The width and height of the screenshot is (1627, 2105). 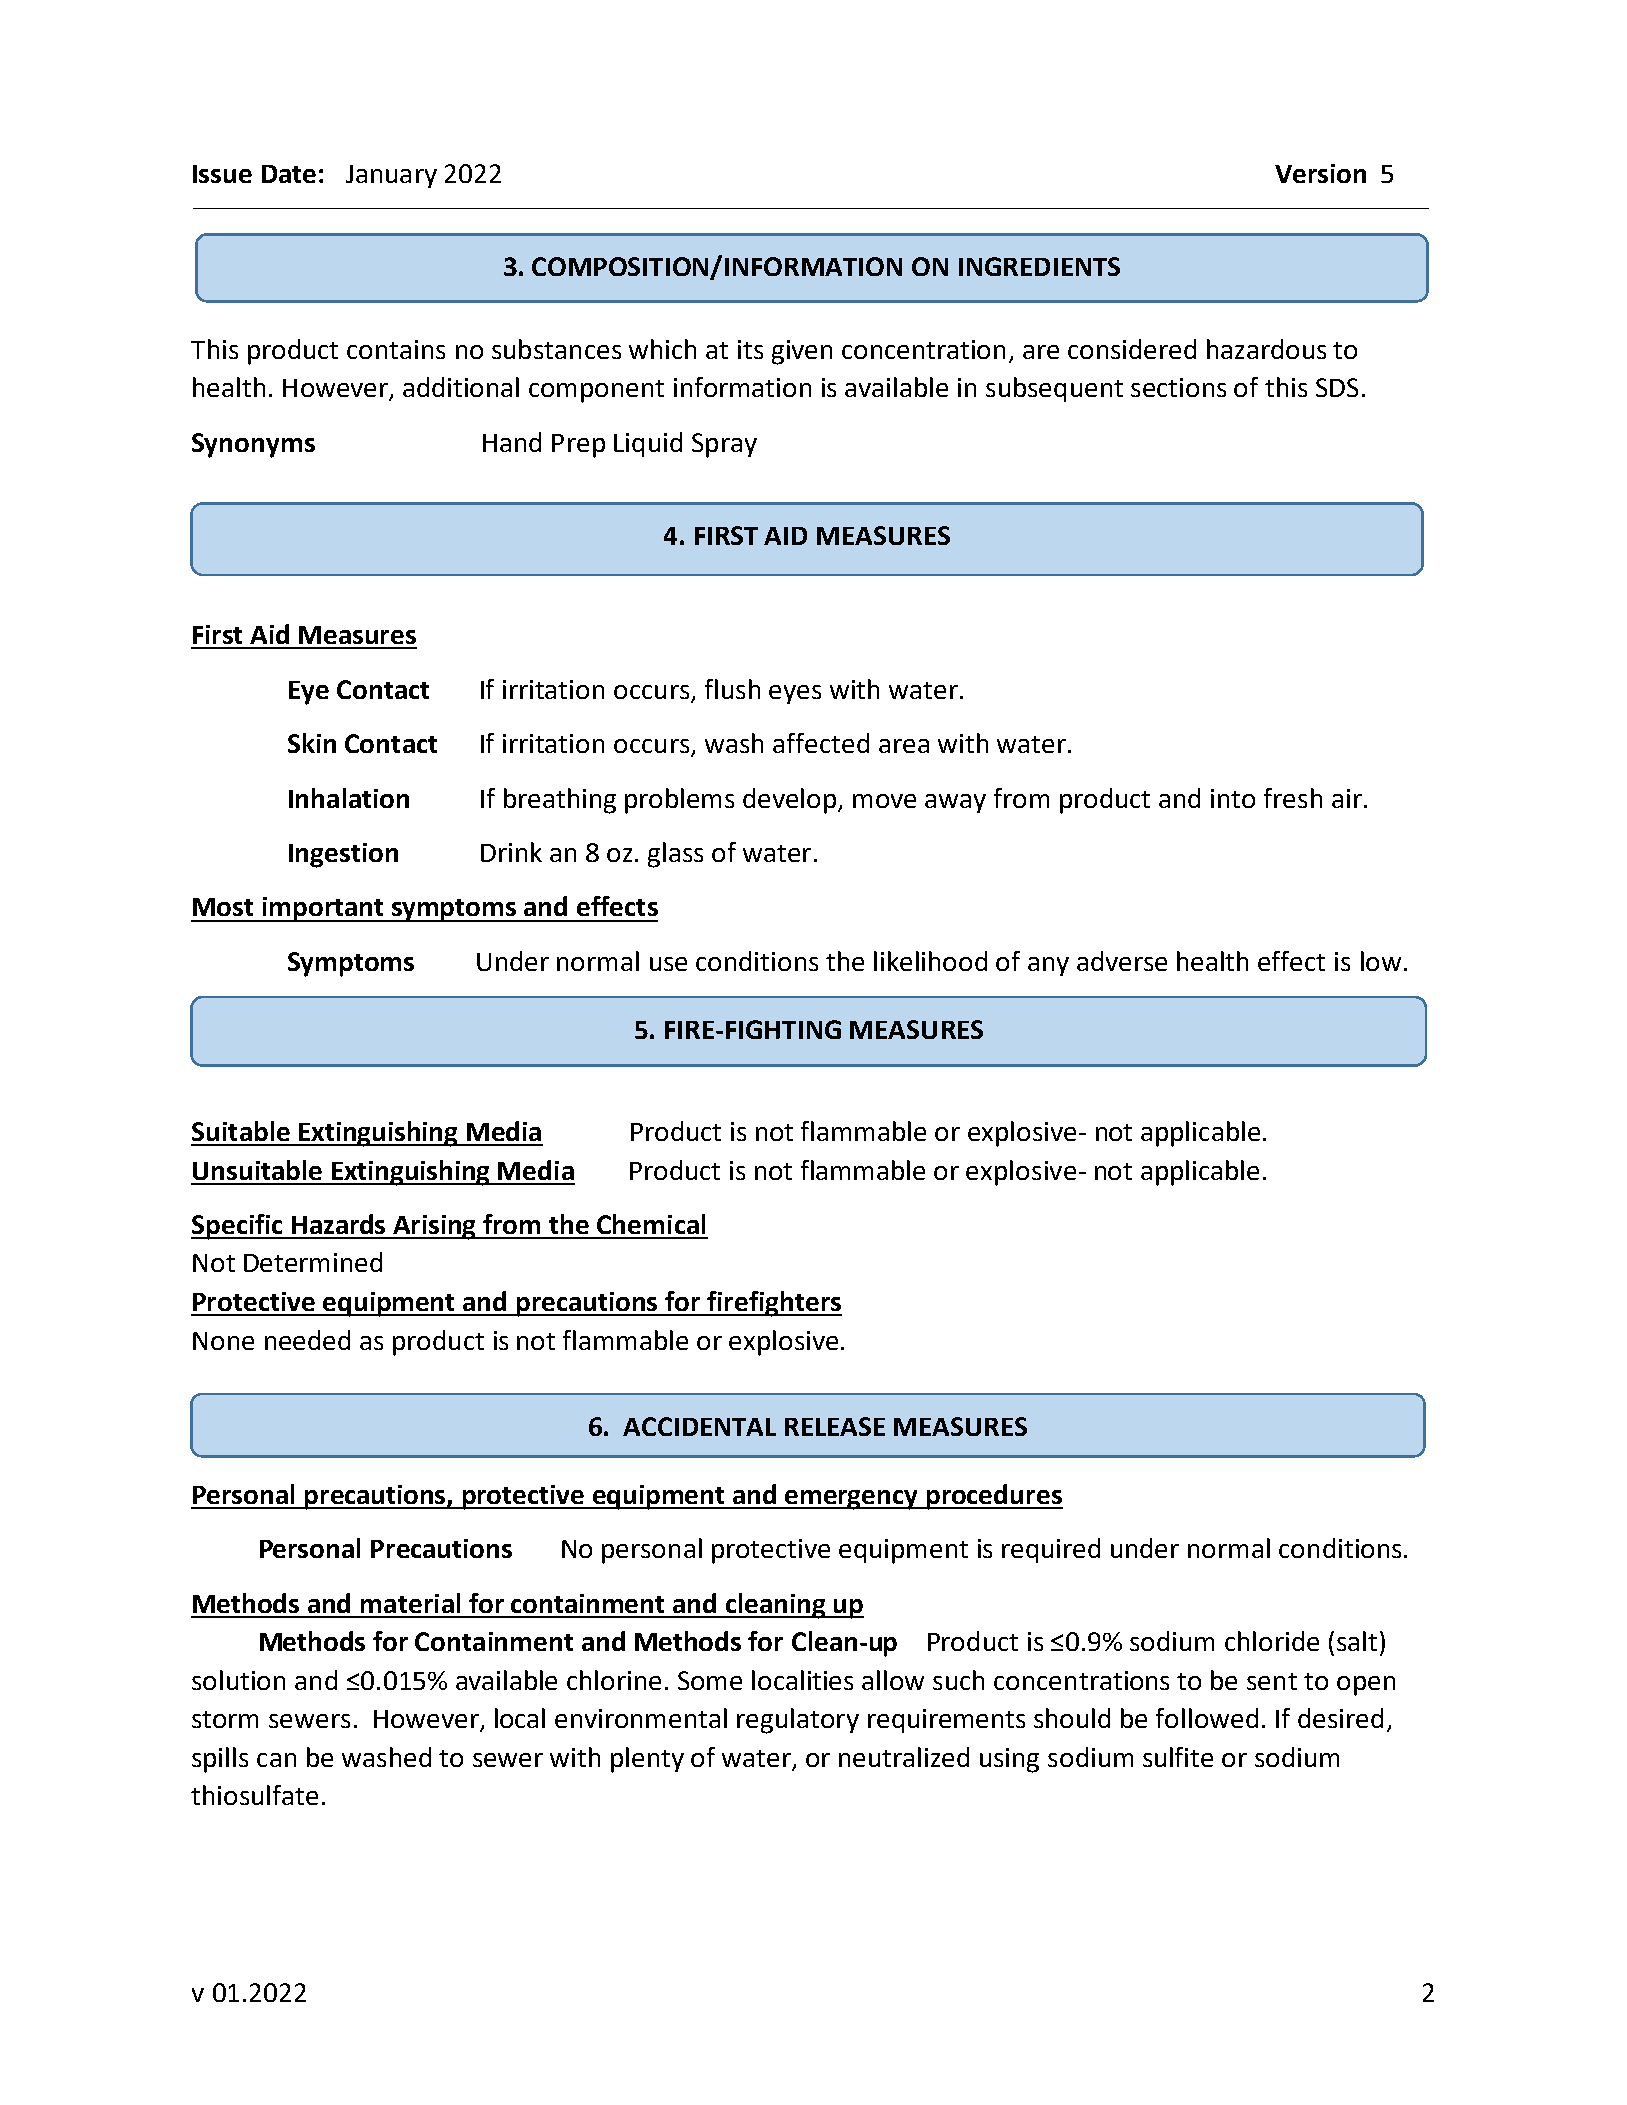 I want to click on RELEASE, so click(x=835, y=1426).
